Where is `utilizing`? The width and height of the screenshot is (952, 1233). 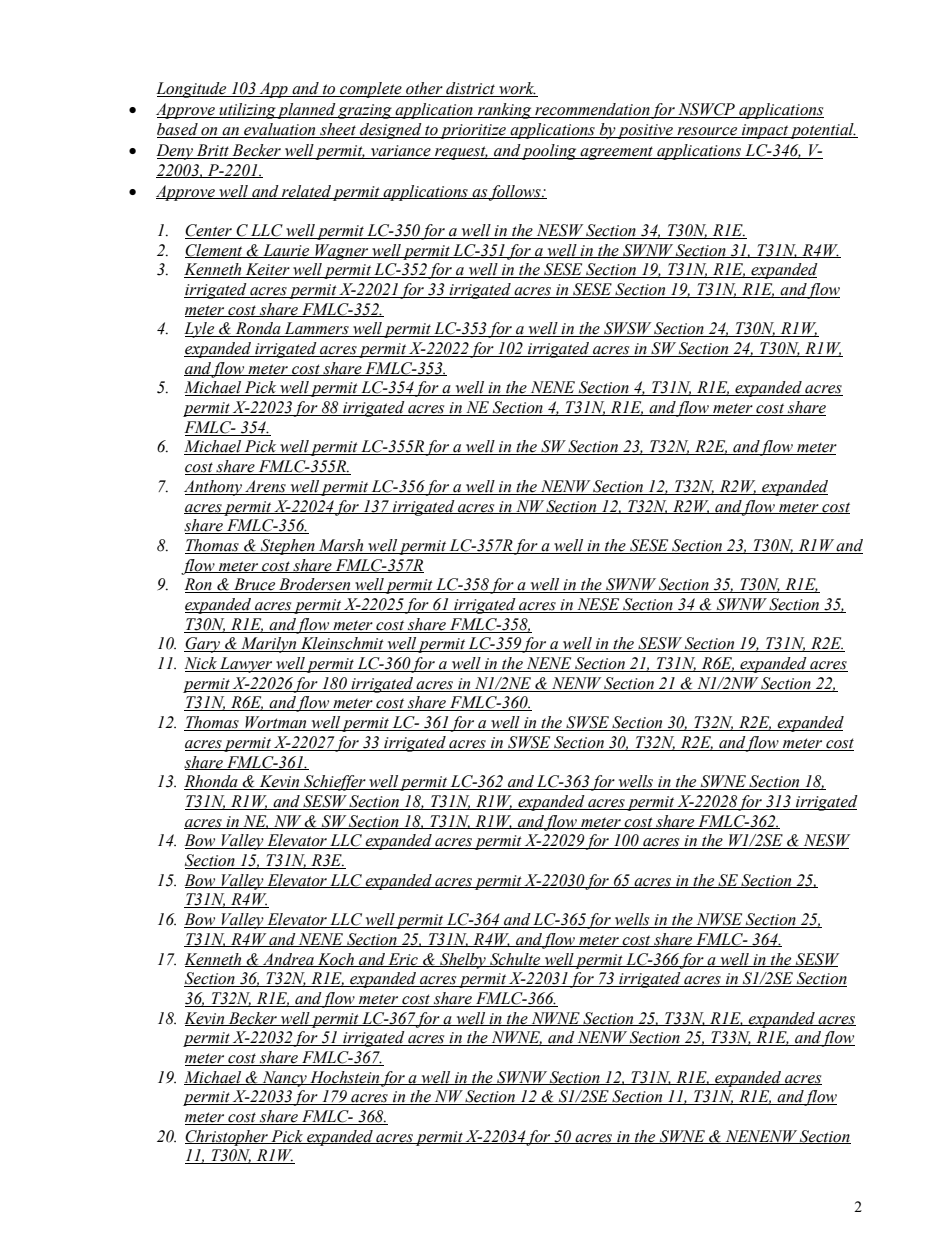
utilizing is located at coordinates (247, 111).
